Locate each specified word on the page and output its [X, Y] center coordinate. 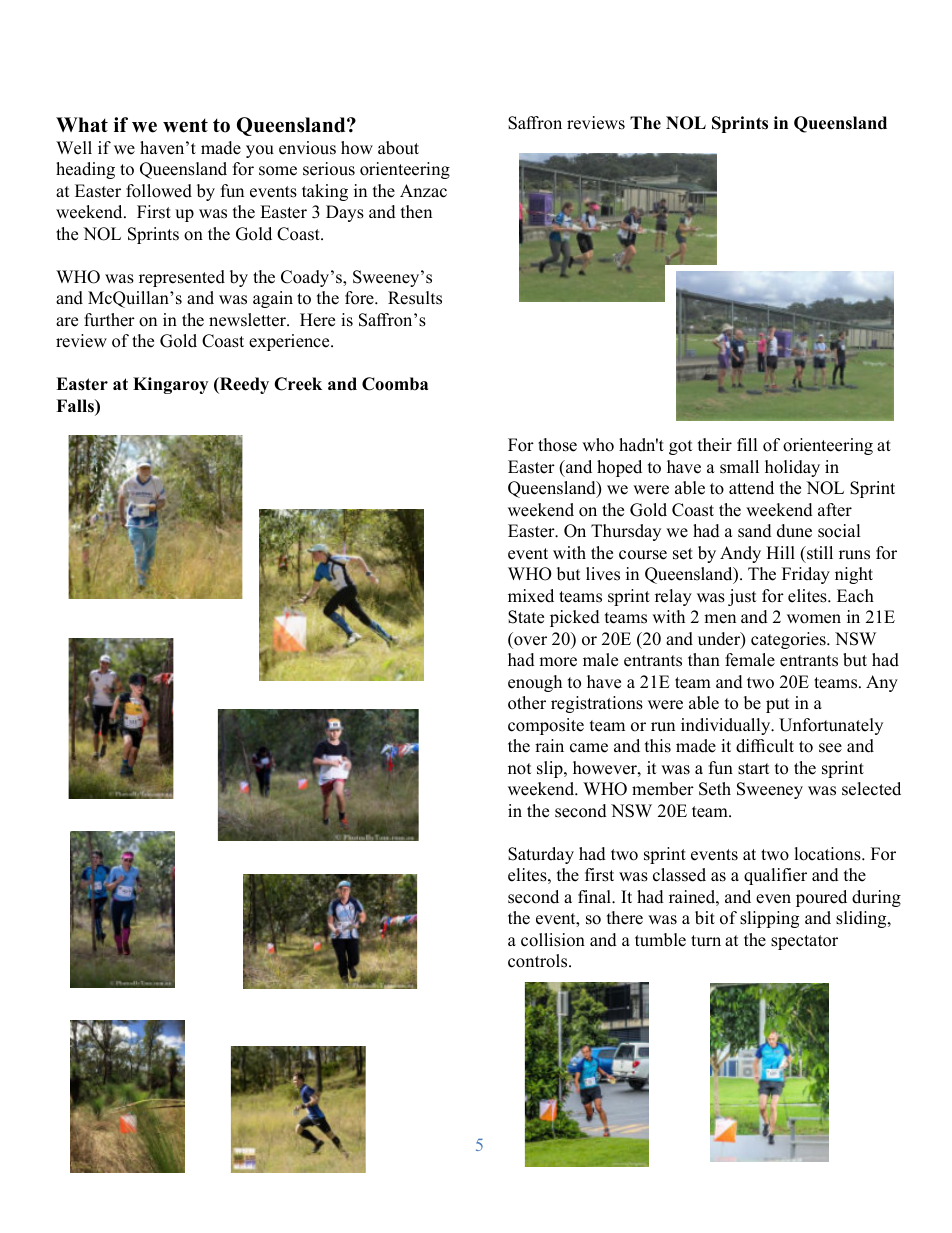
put [778, 705]
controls [539, 961]
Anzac [423, 191]
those [557, 445]
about [398, 148]
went [185, 125]
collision [553, 940]
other [527, 703]
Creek [298, 384]
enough [535, 683]
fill [747, 444]
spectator [804, 942]
